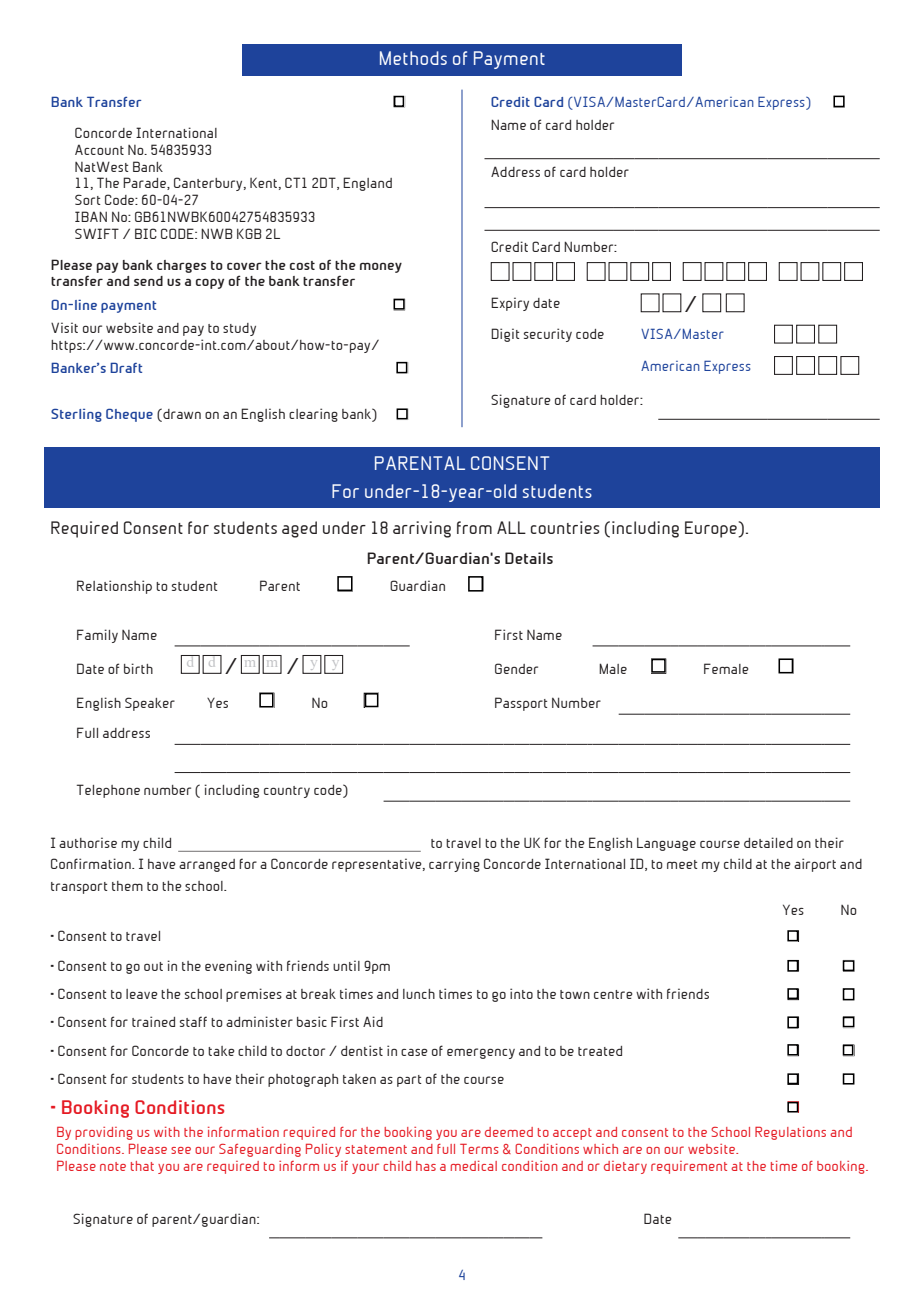 Image resolution: width=924 pixels, height=1308 pixels. Describe the element at coordinates (510, 304) in the page. I see `Expiry` at that location.
